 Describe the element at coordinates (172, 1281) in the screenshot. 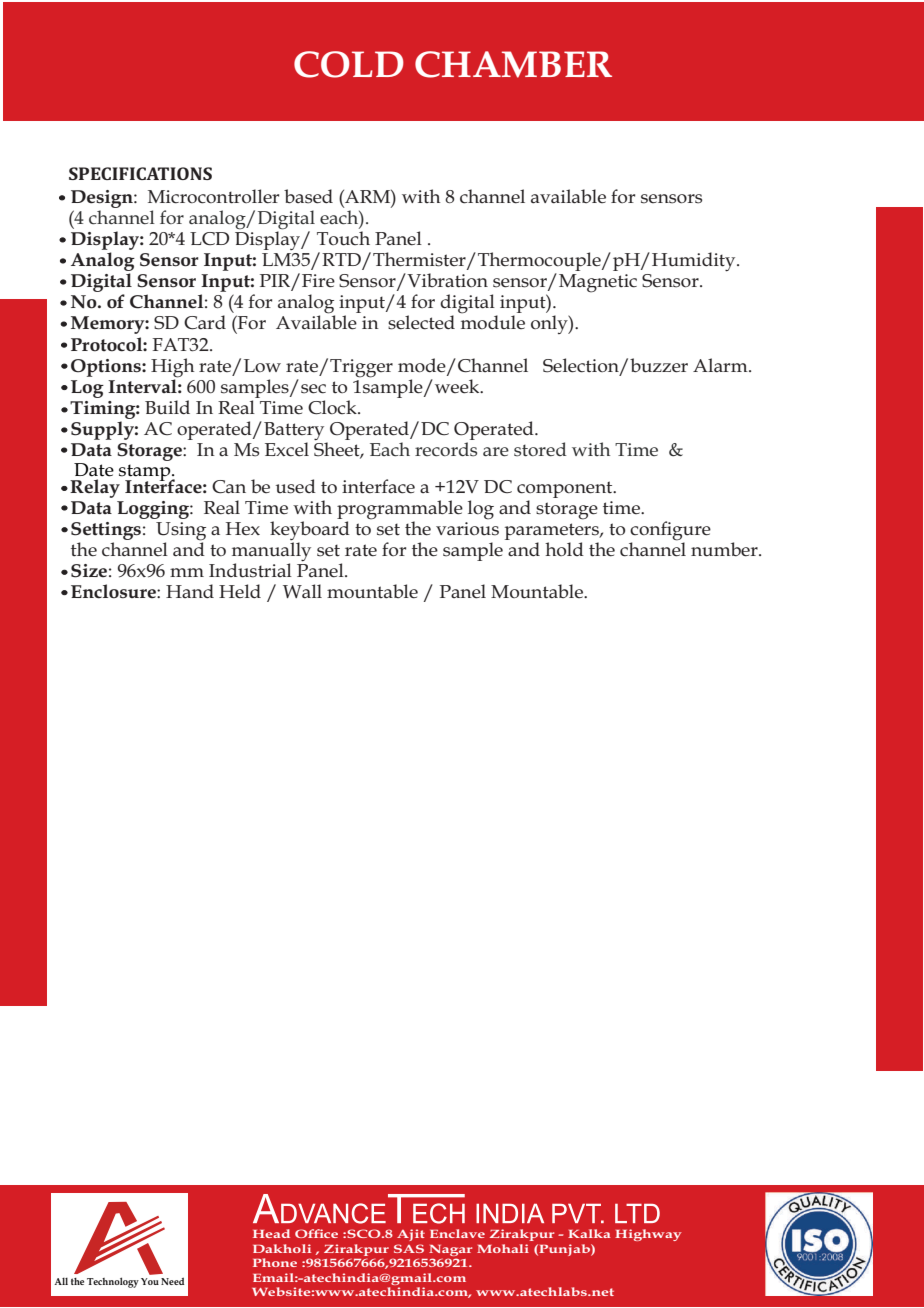

I see `Need` at that location.
